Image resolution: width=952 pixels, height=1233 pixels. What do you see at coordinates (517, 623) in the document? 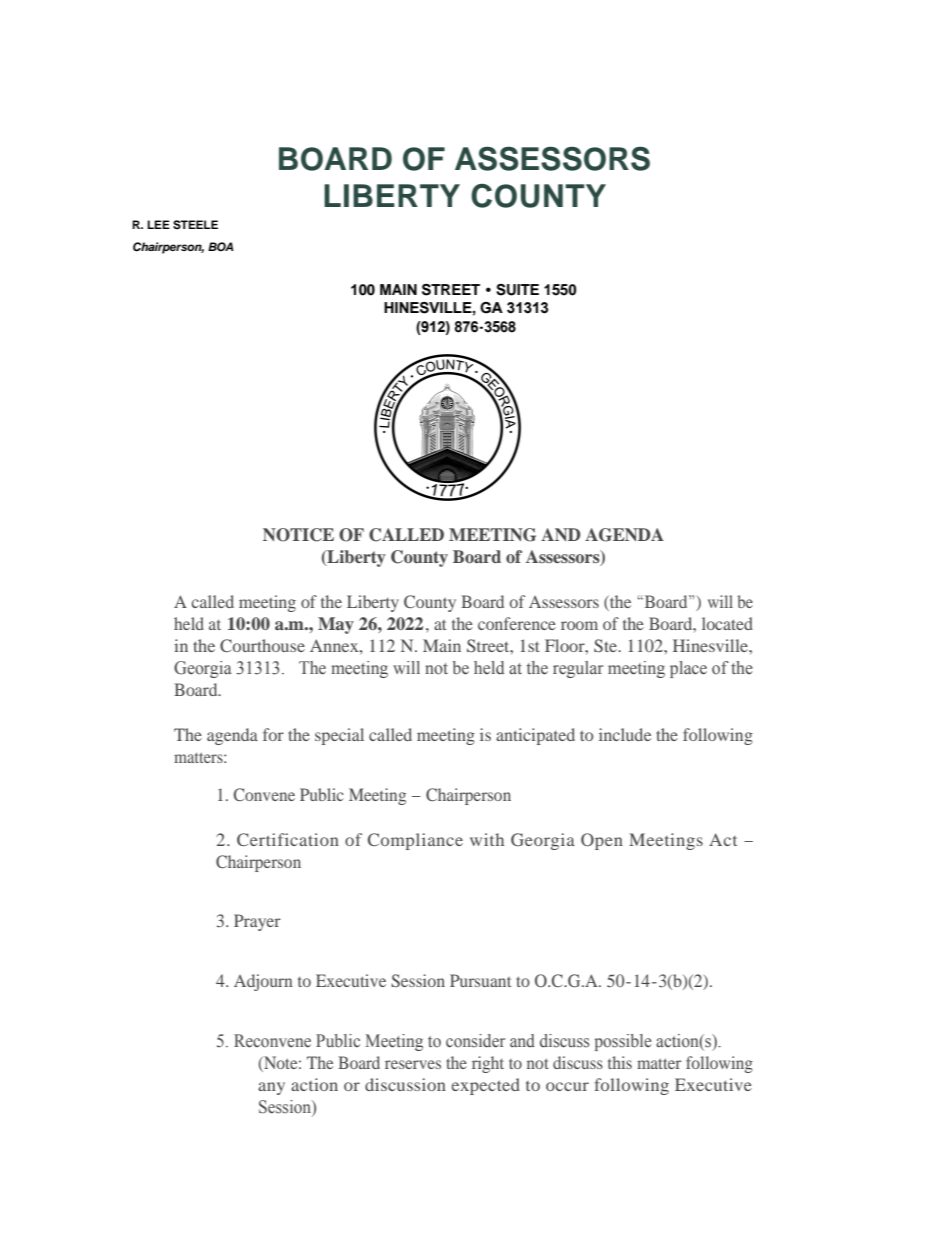
I see `conference` at bounding box center [517, 623].
